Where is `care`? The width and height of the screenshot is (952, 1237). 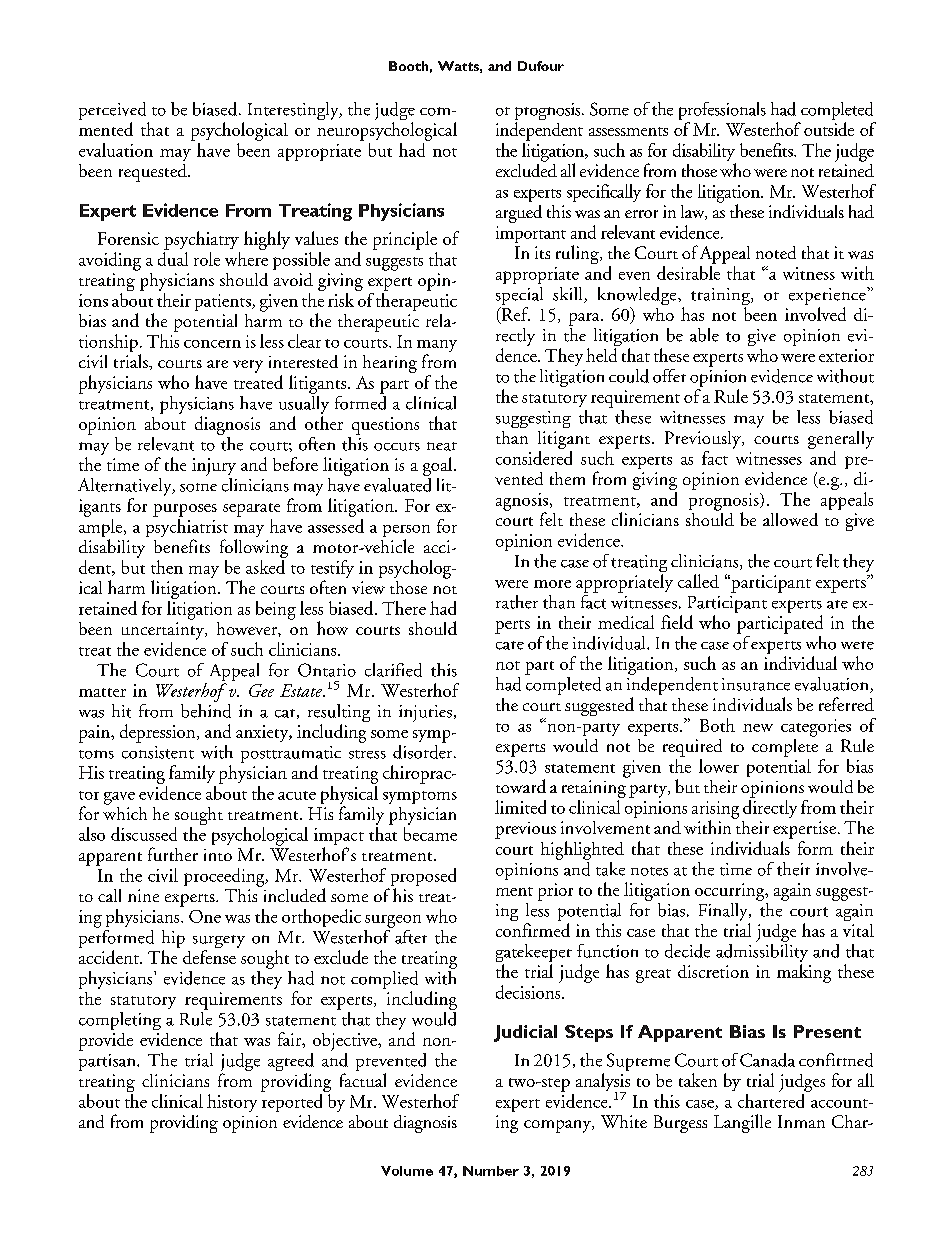
care is located at coordinates (510, 645).
